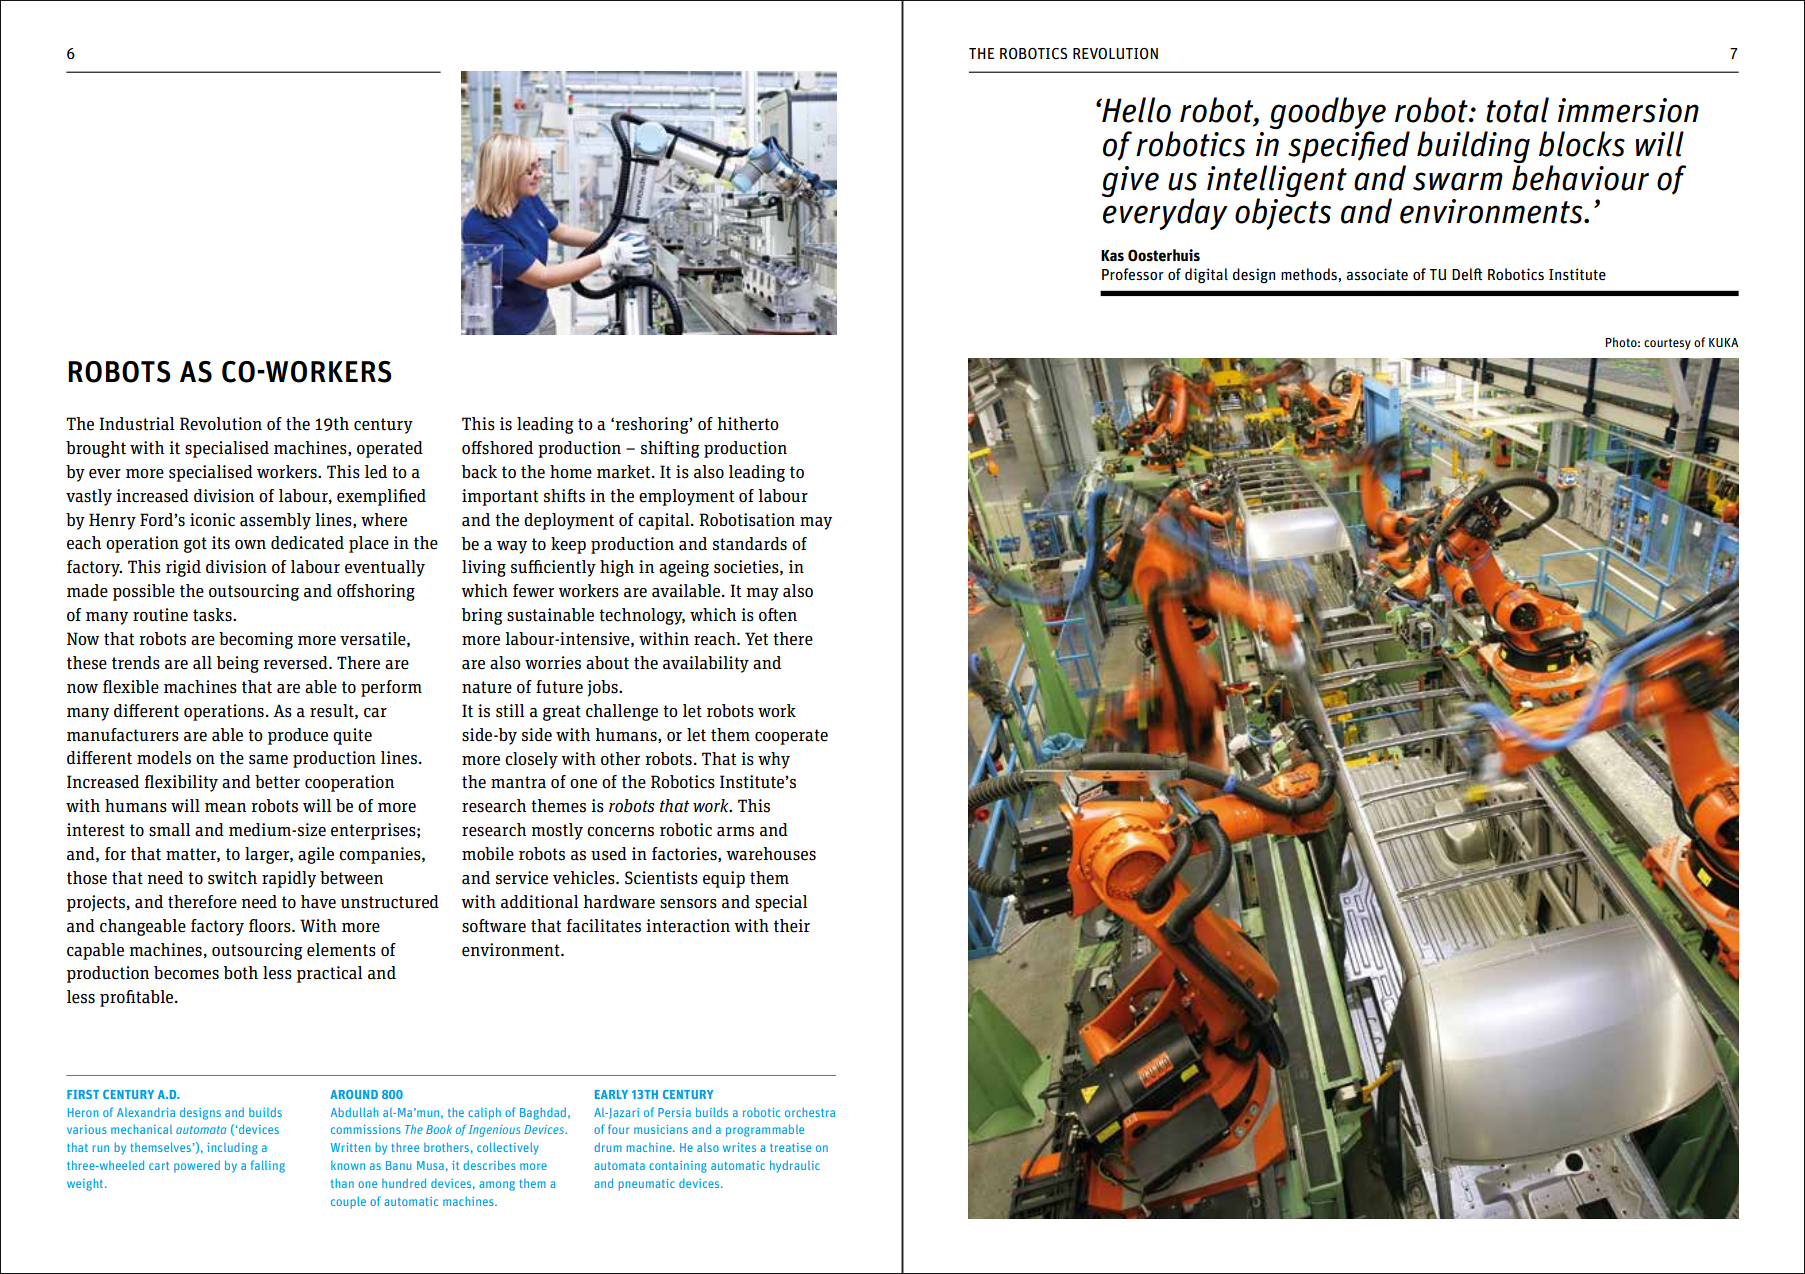 The width and height of the screenshot is (1805, 1274). I want to click on give, so click(1130, 181).
